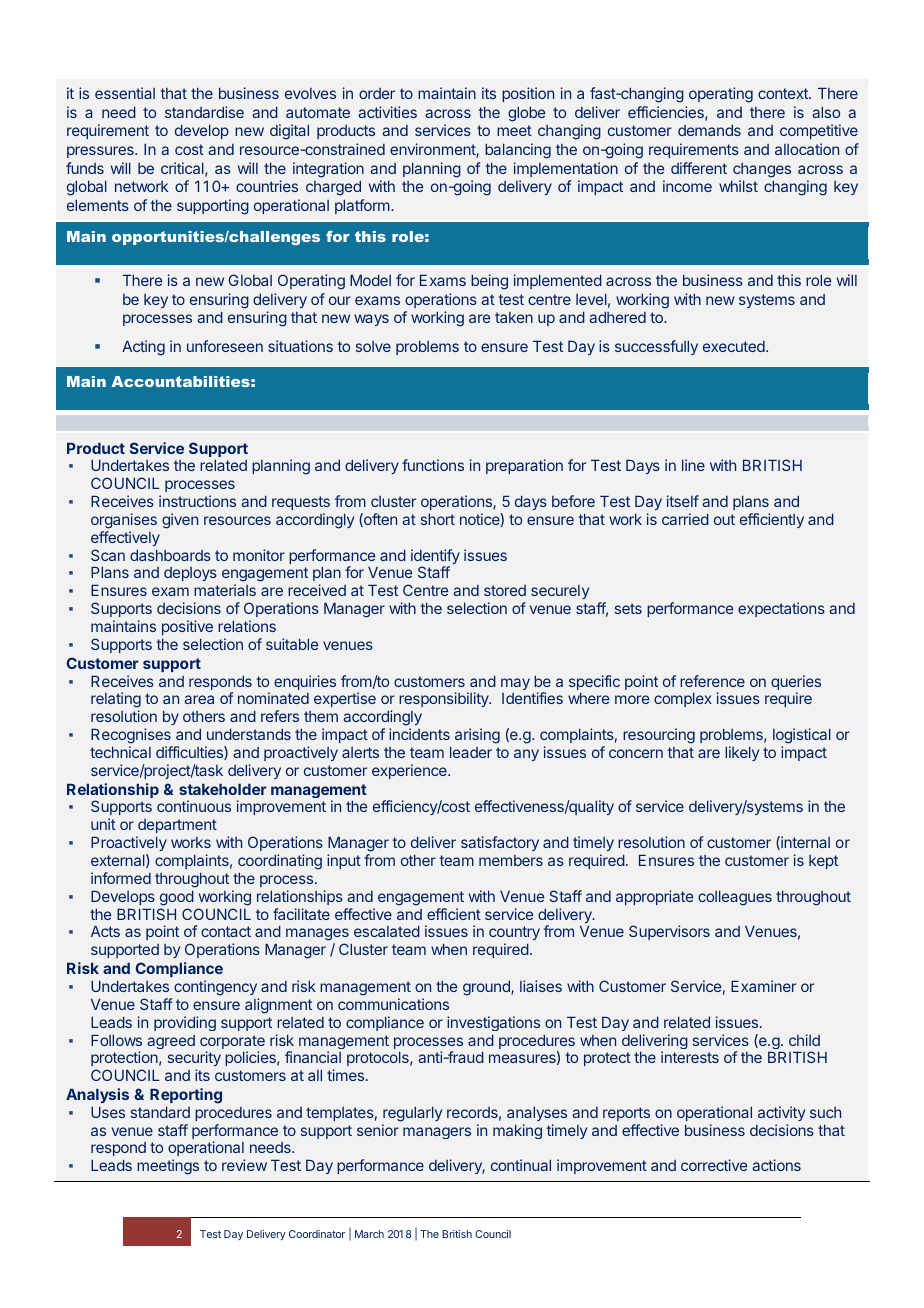  I want to click on essential, so click(125, 93).
